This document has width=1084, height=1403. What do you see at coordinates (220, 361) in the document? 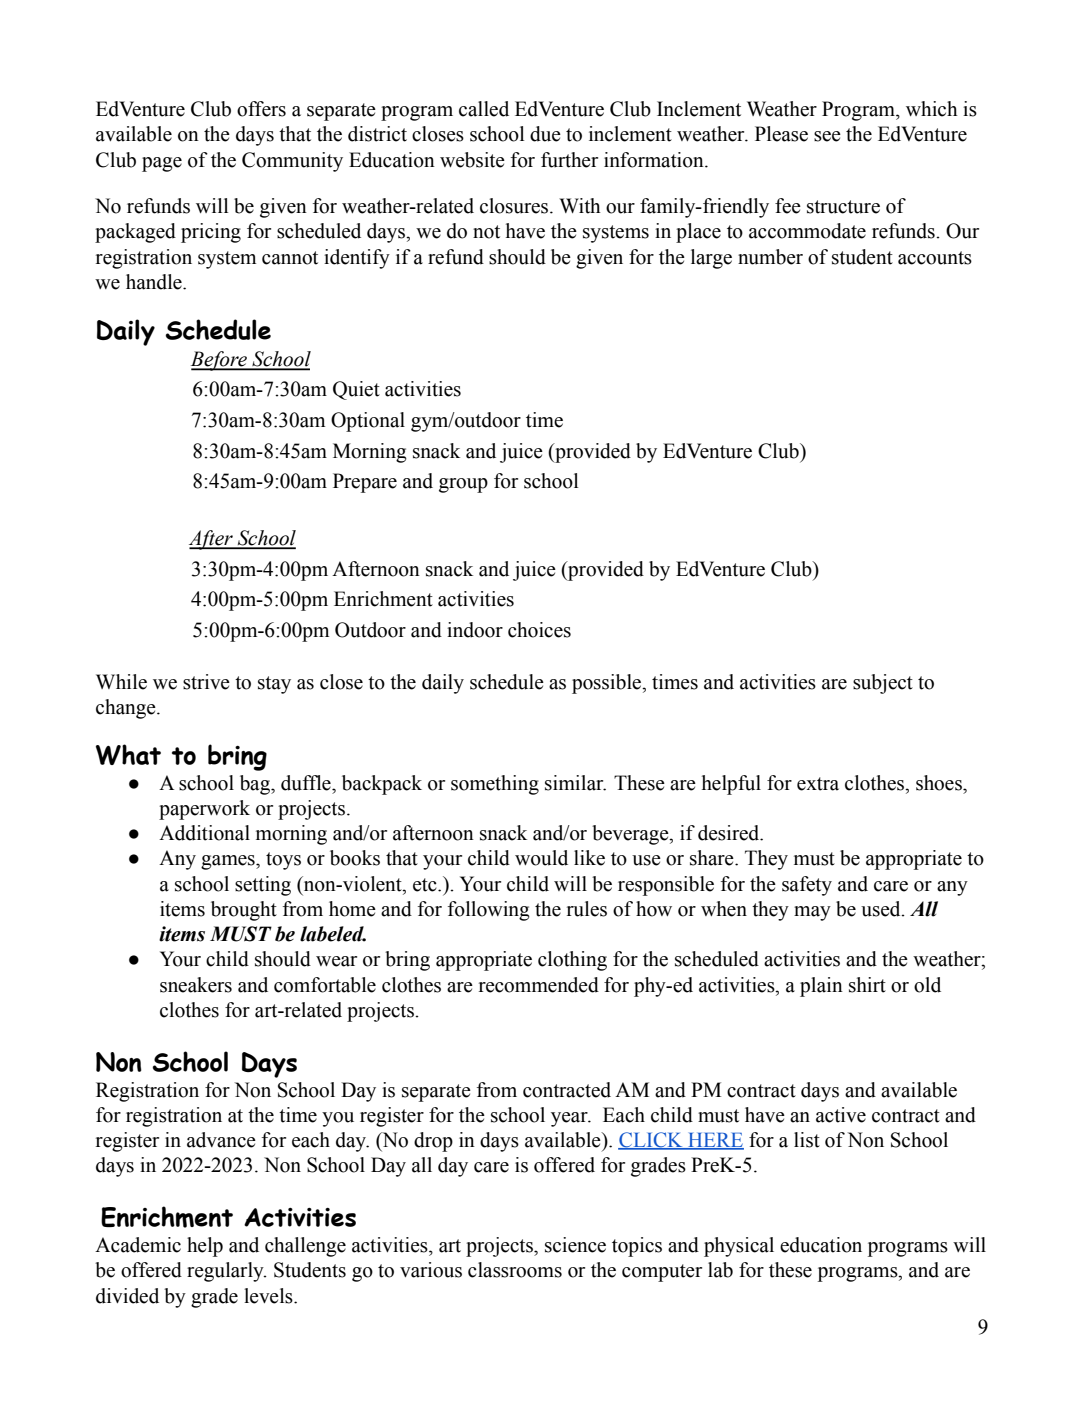
I see `Before` at bounding box center [220, 361].
